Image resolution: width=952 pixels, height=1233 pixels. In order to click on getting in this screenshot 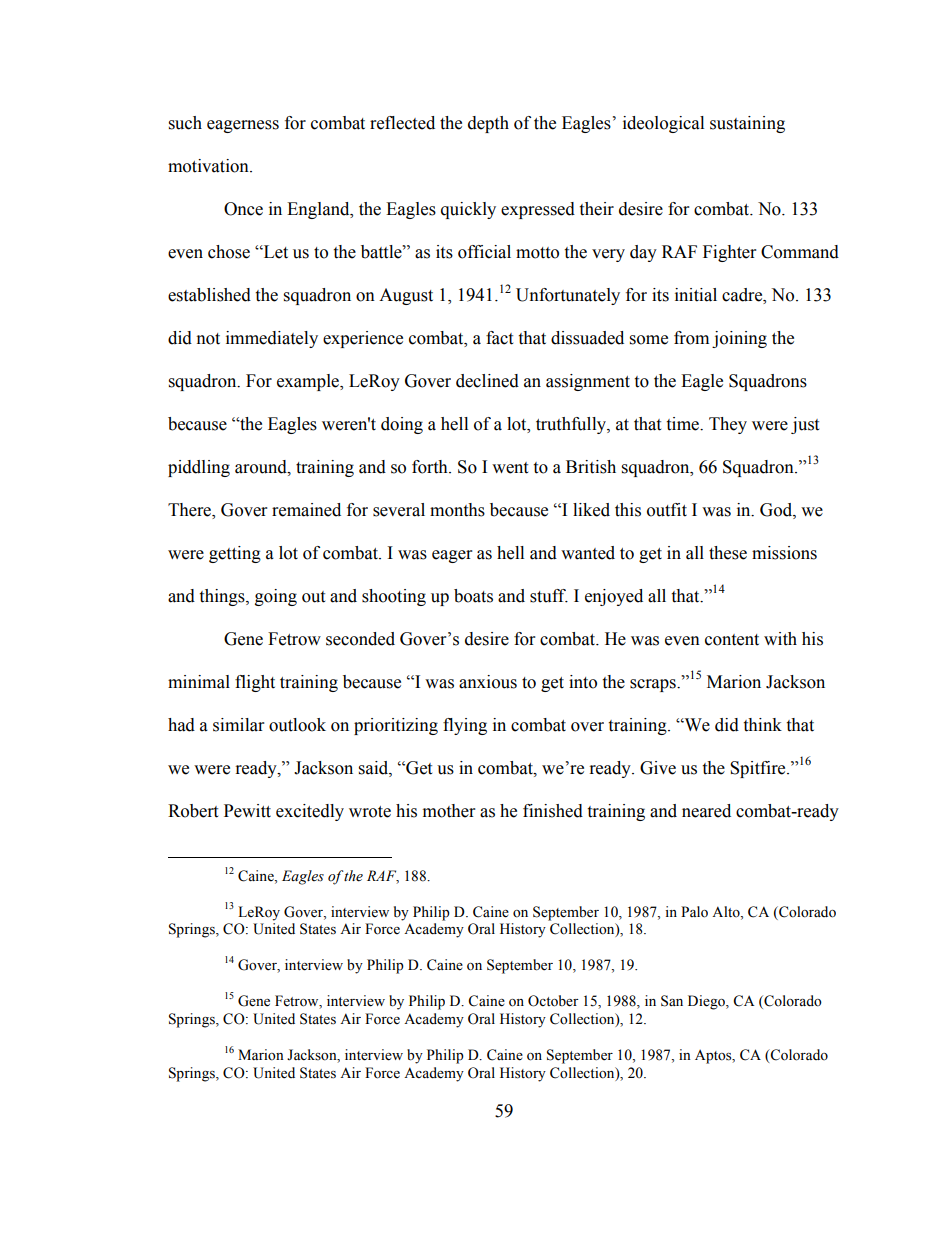, I will do `click(235, 554)`.
